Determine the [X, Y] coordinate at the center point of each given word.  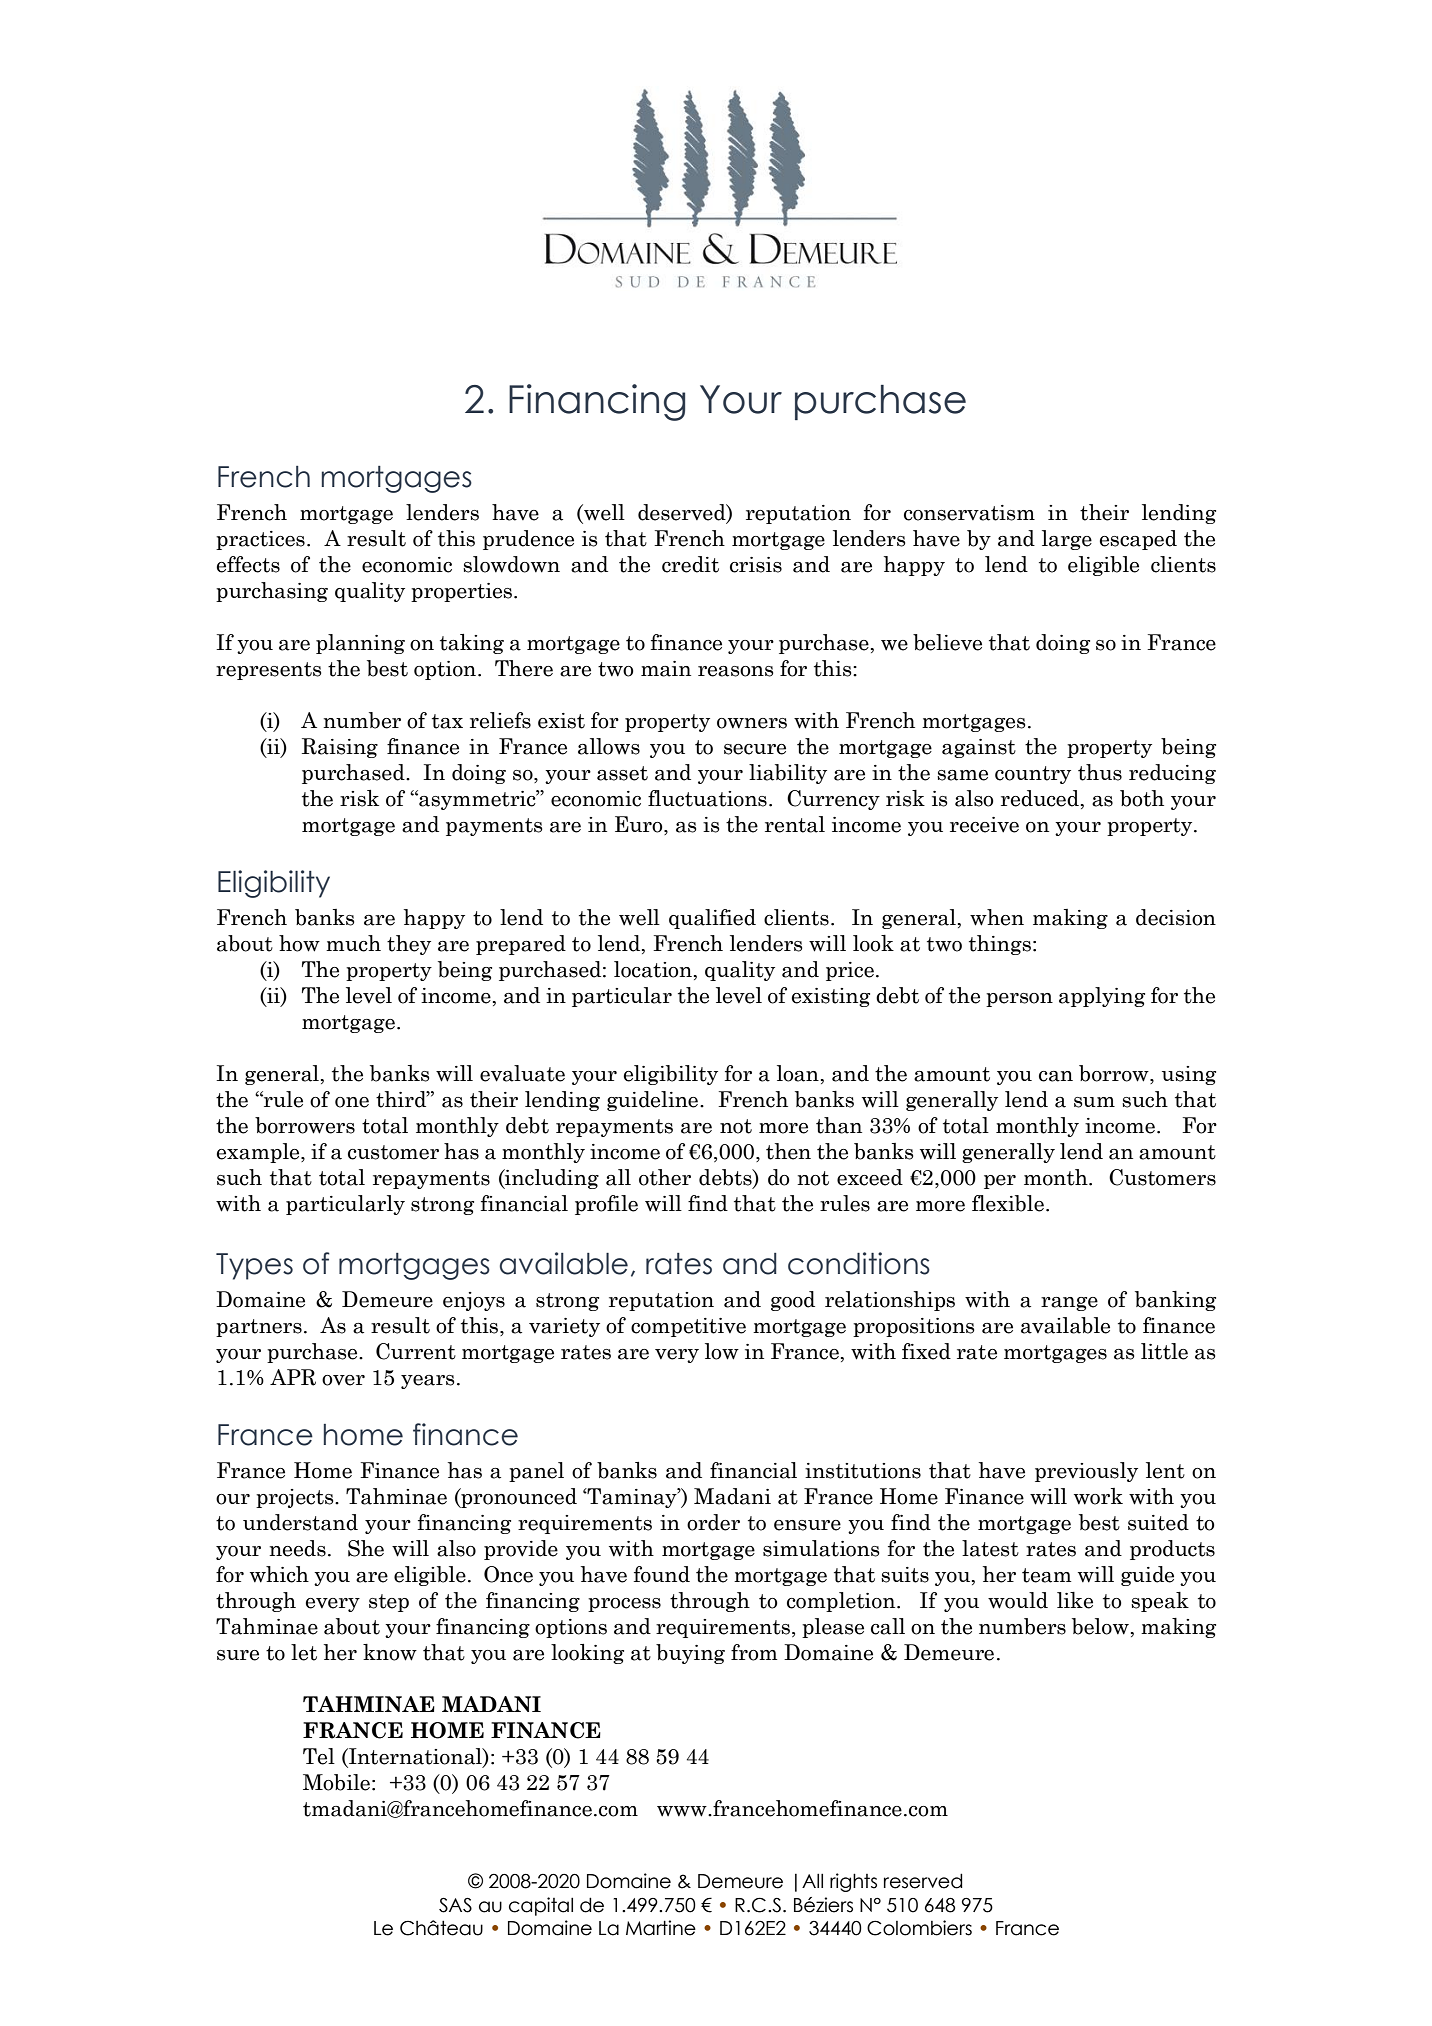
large [1067, 540]
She [366, 1548]
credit [690, 564]
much [353, 943]
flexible [1008, 1203]
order [713, 1522]
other [665, 1177]
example [259, 1153]
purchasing [272, 592]
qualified [712, 919]
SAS [455, 1905]
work [1098, 1496]
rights [853, 1882]
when [997, 917]
